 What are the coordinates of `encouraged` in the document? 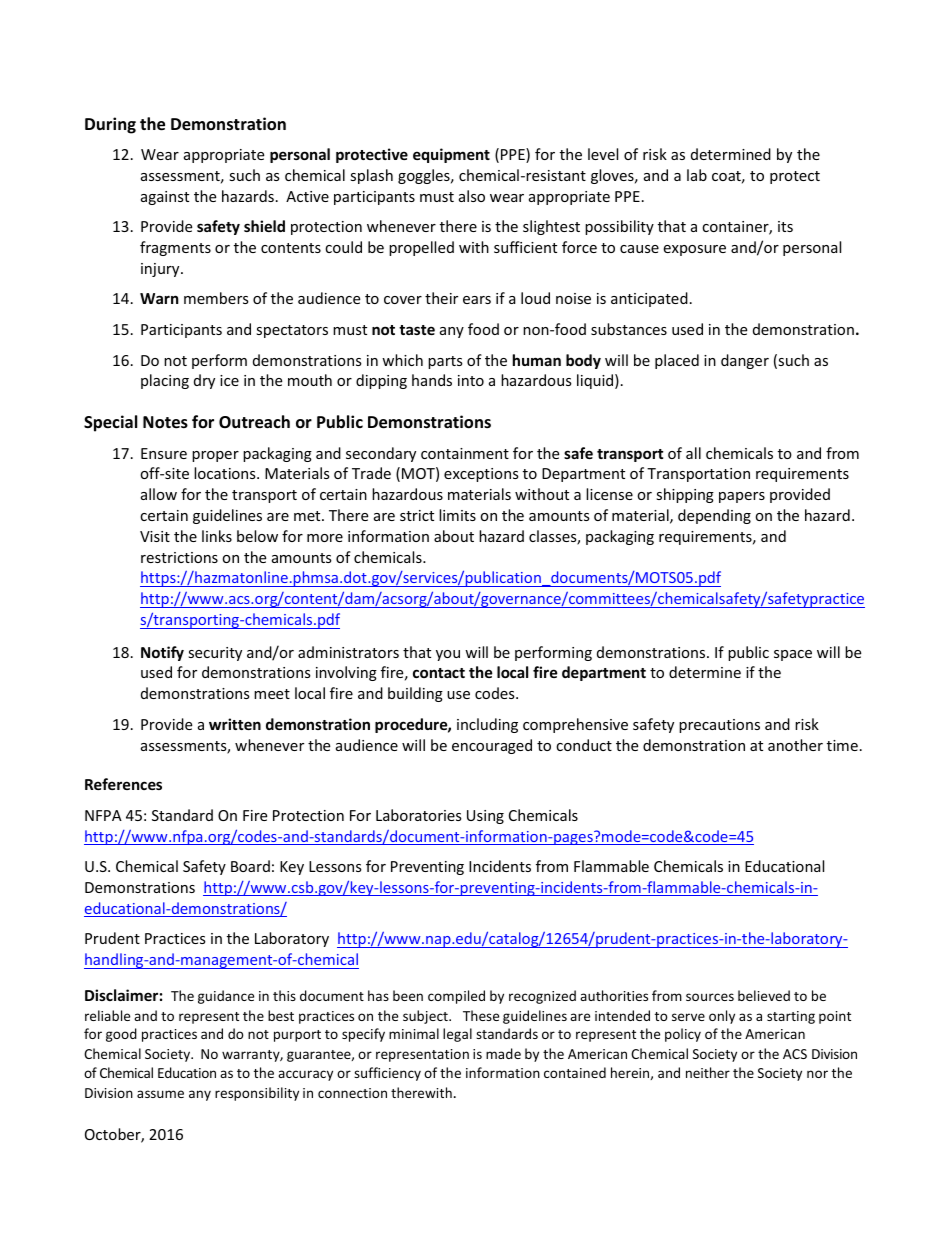 It's located at (492, 746).
